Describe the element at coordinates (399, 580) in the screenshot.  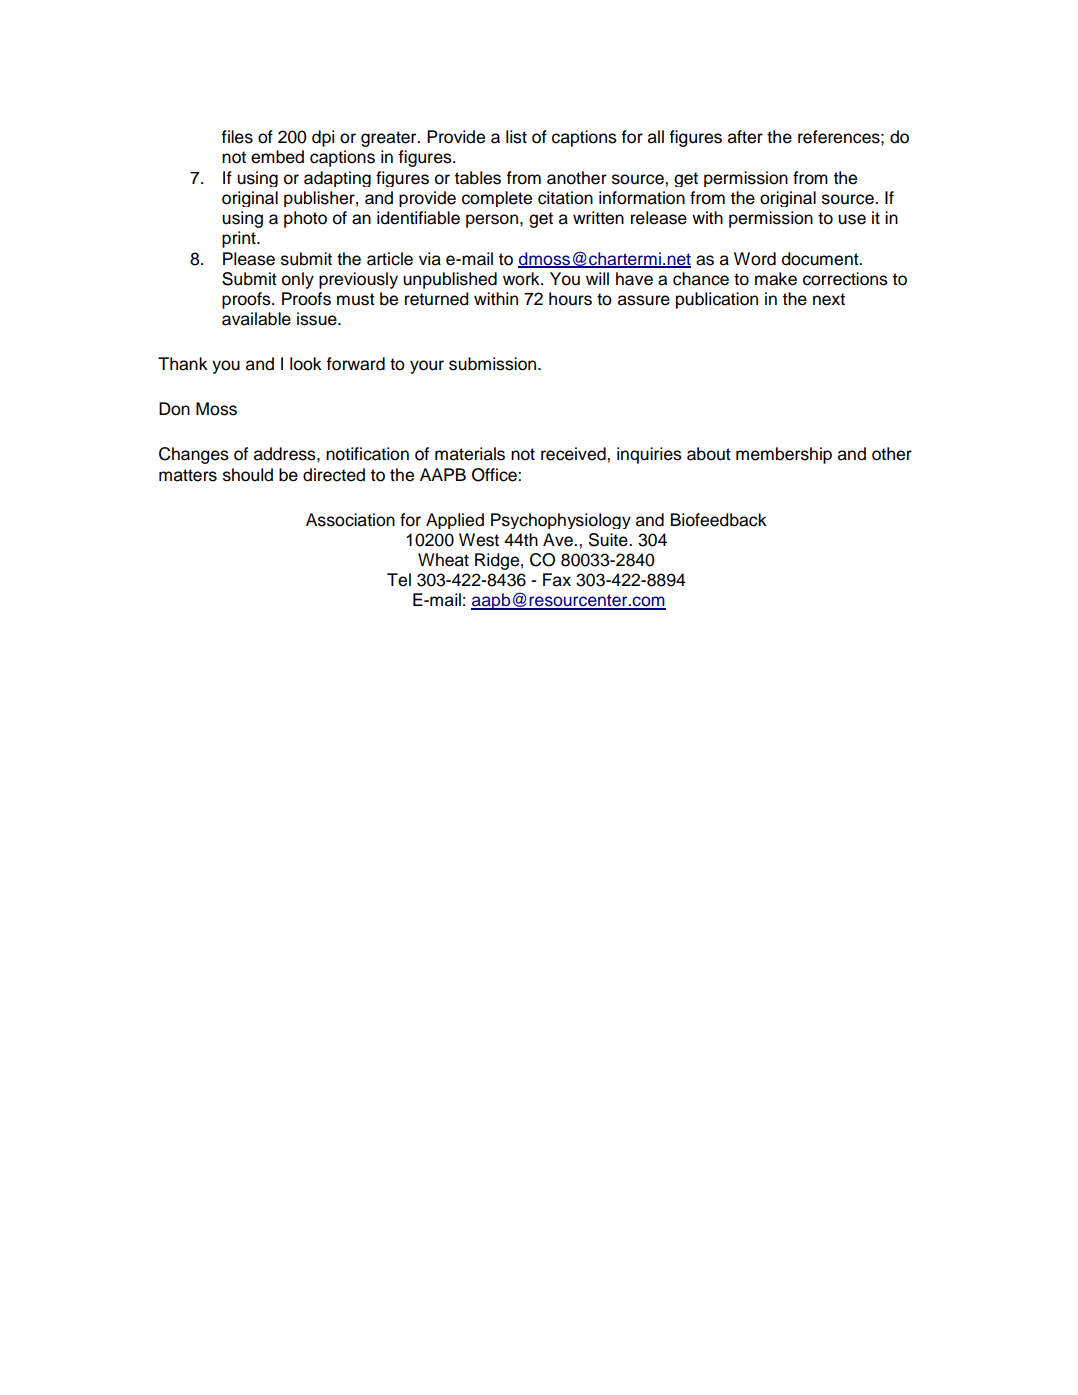
I see `Tel` at that location.
